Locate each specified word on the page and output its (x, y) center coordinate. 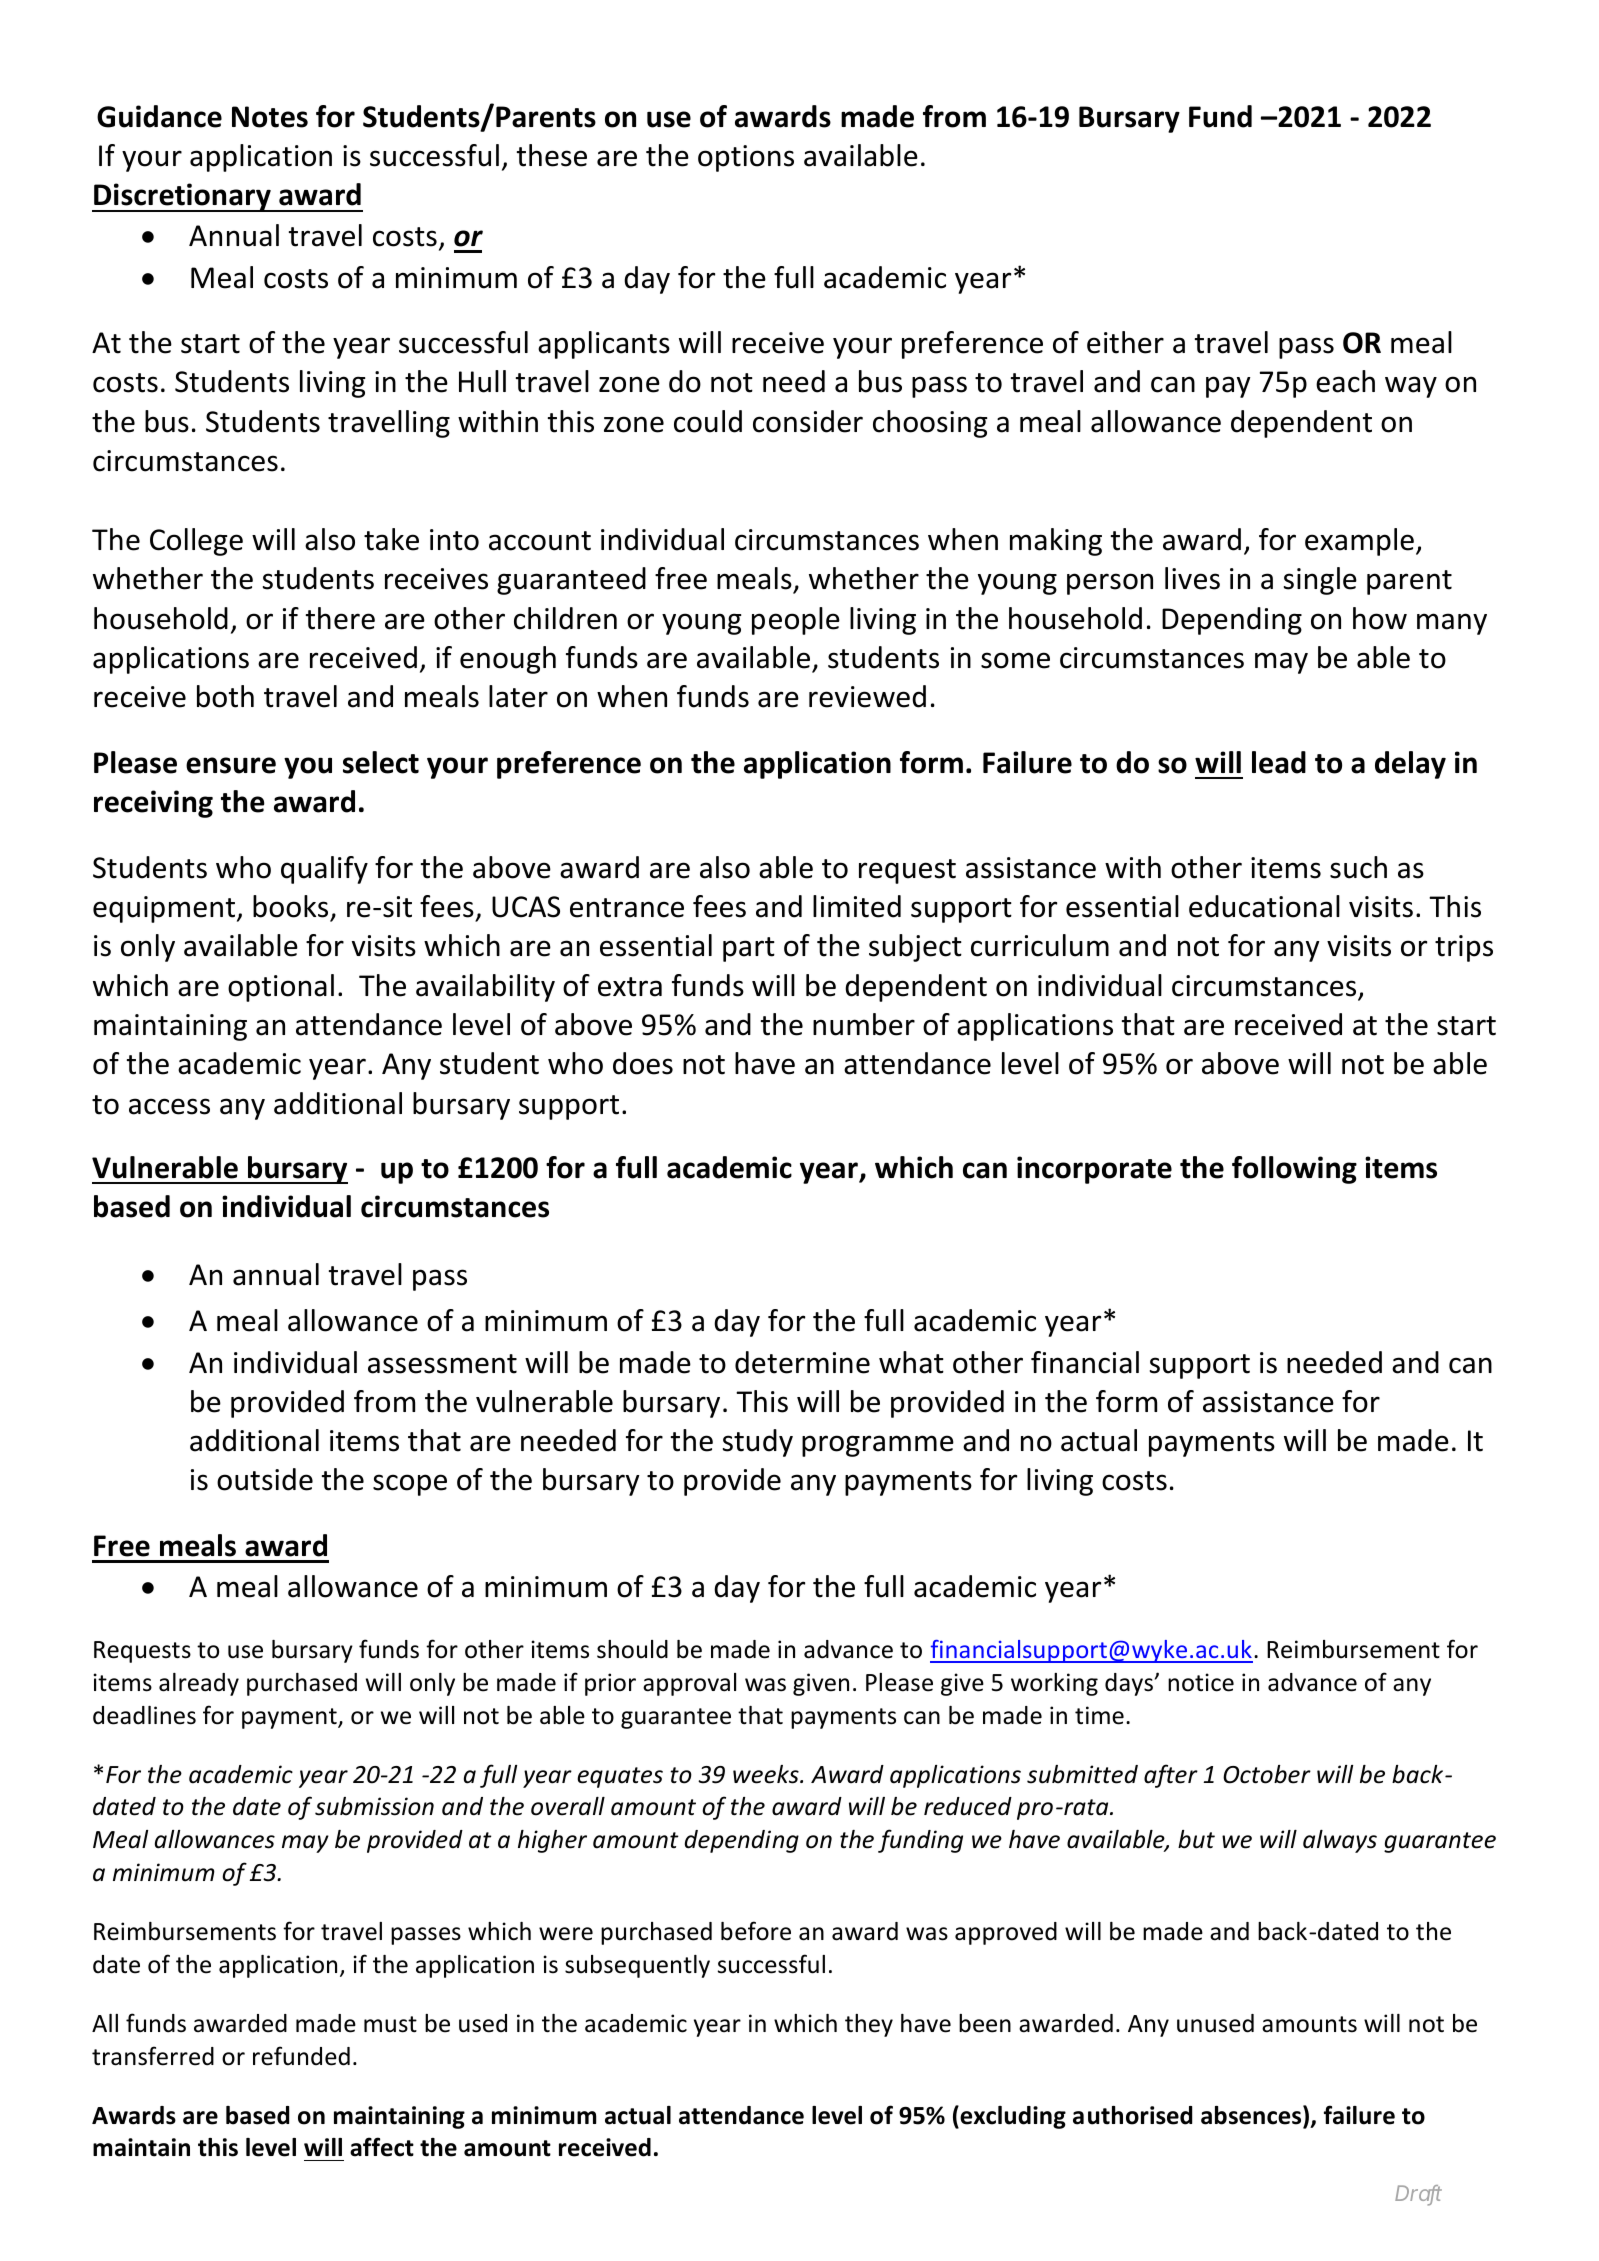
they (869, 2025)
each (1345, 381)
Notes (270, 117)
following (1294, 1170)
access (169, 1106)
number (864, 1024)
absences (1252, 2115)
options (746, 158)
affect (382, 2147)
